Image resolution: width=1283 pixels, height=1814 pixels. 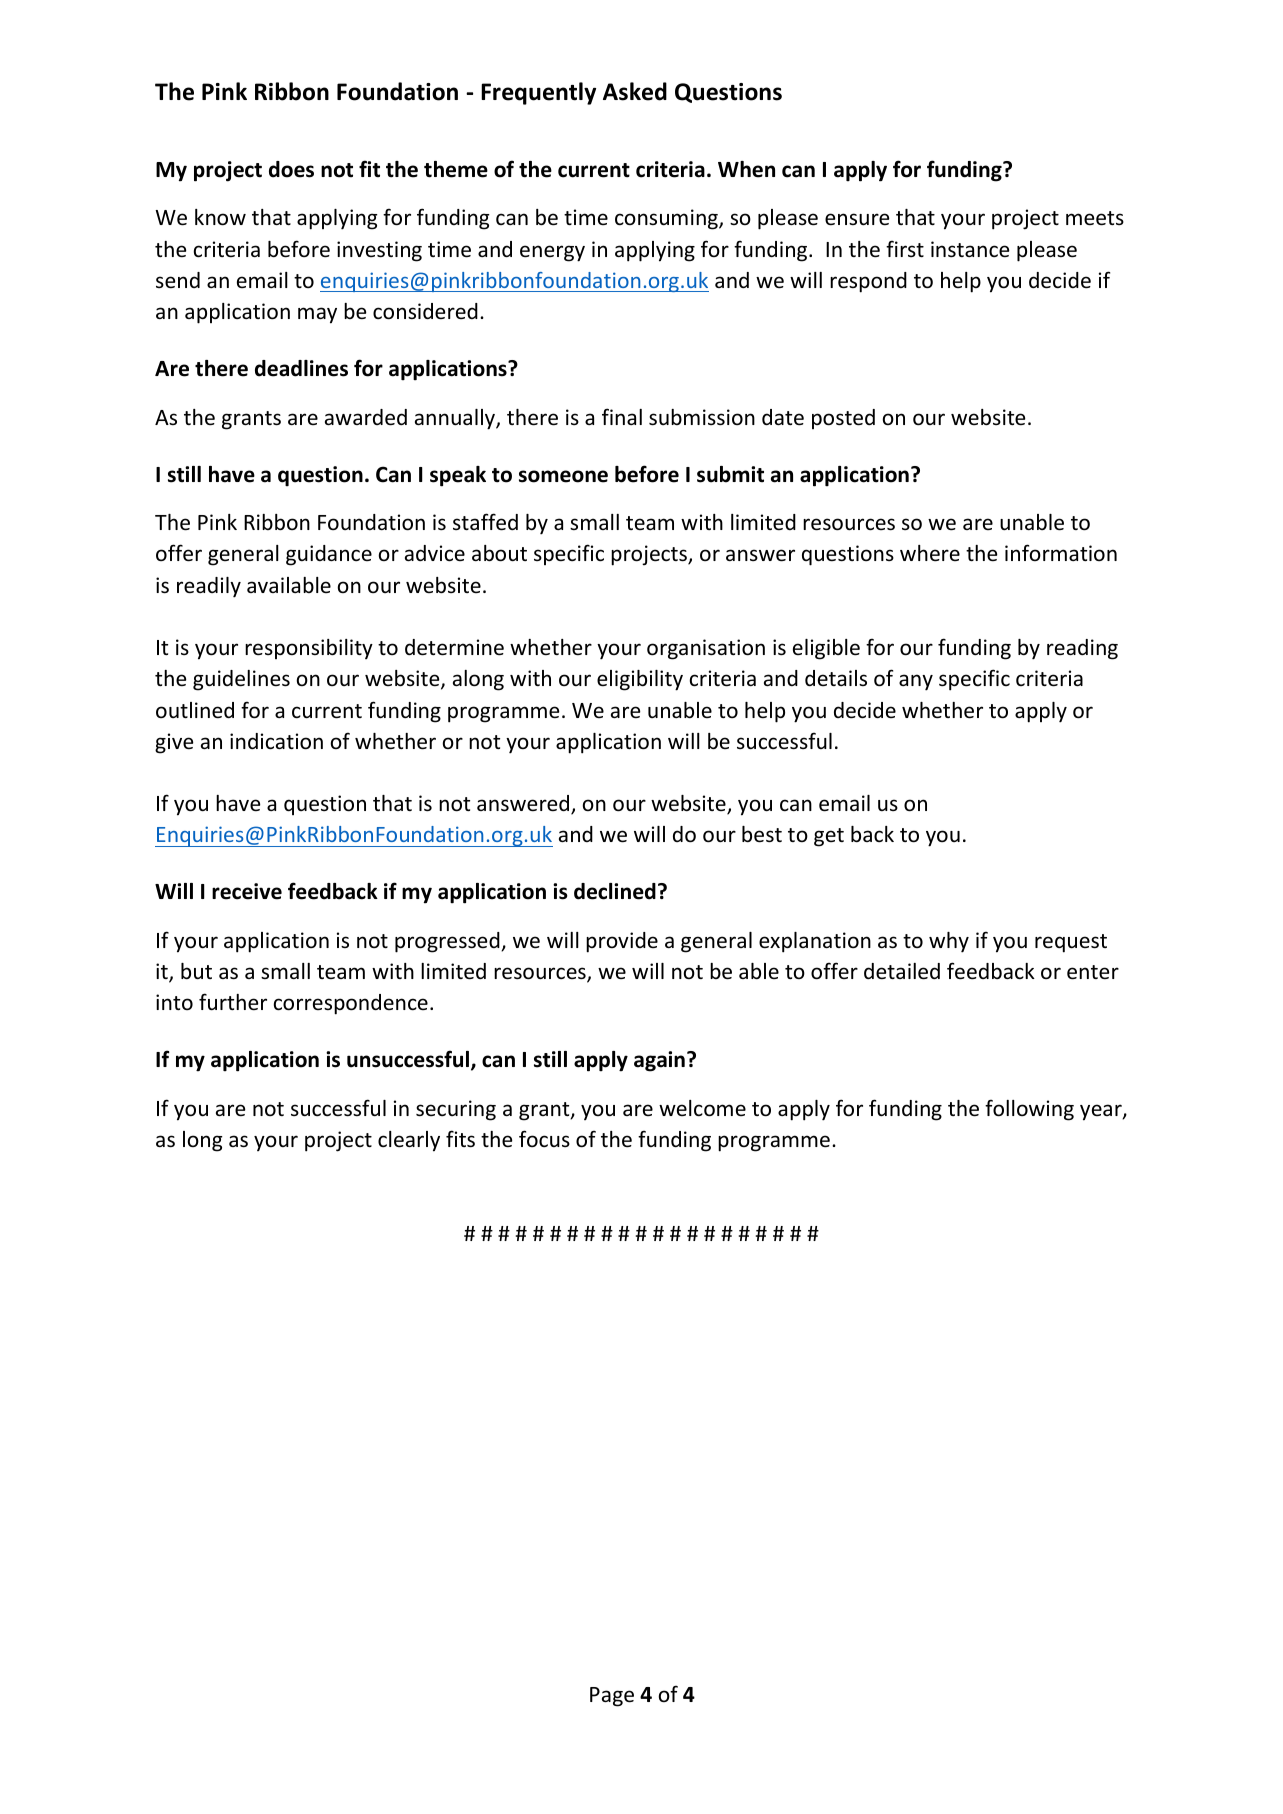 I want to click on declined, so click(x=615, y=891).
